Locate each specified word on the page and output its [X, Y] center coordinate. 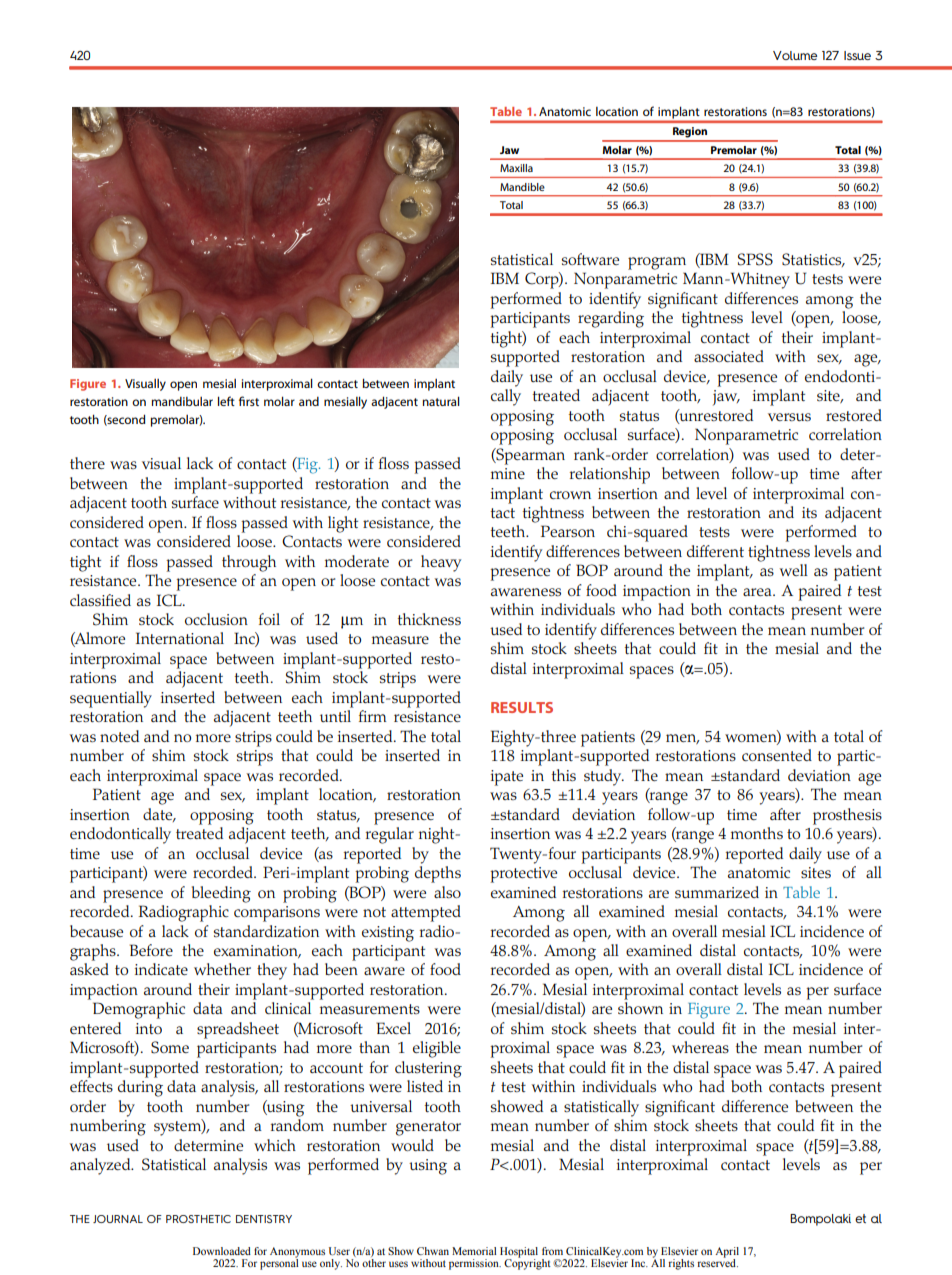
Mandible [522, 187]
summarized [717, 892]
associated [729, 356]
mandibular [182, 401]
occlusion [216, 619]
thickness [429, 619]
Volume [795, 55]
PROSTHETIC [198, 1219]
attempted [426, 913]
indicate [161, 969]
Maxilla [516, 168]
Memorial [474, 1251]
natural [441, 401]
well [794, 570]
